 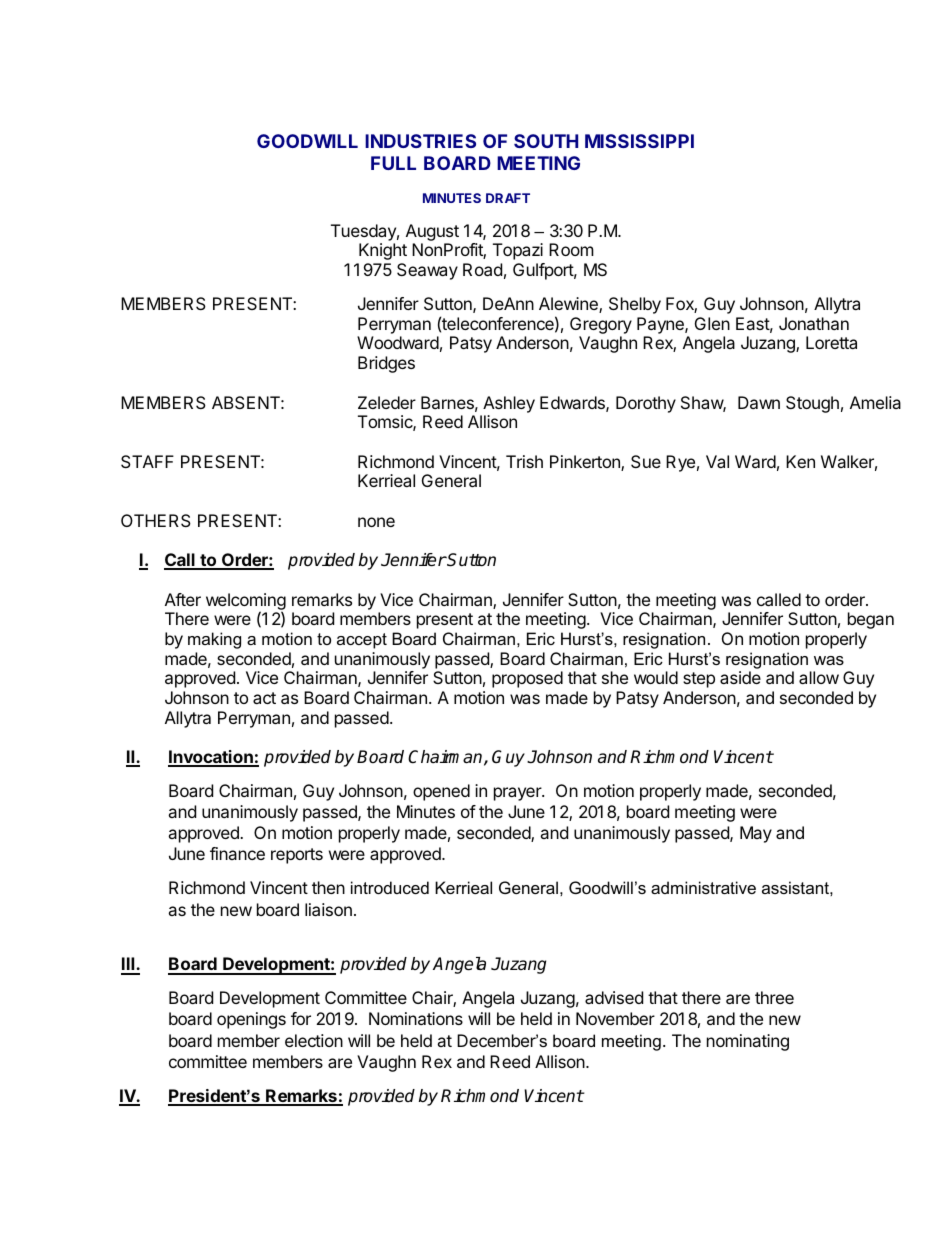 What do you see at coordinates (393, 163) in the screenshot?
I see `FULL` at bounding box center [393, 163].
